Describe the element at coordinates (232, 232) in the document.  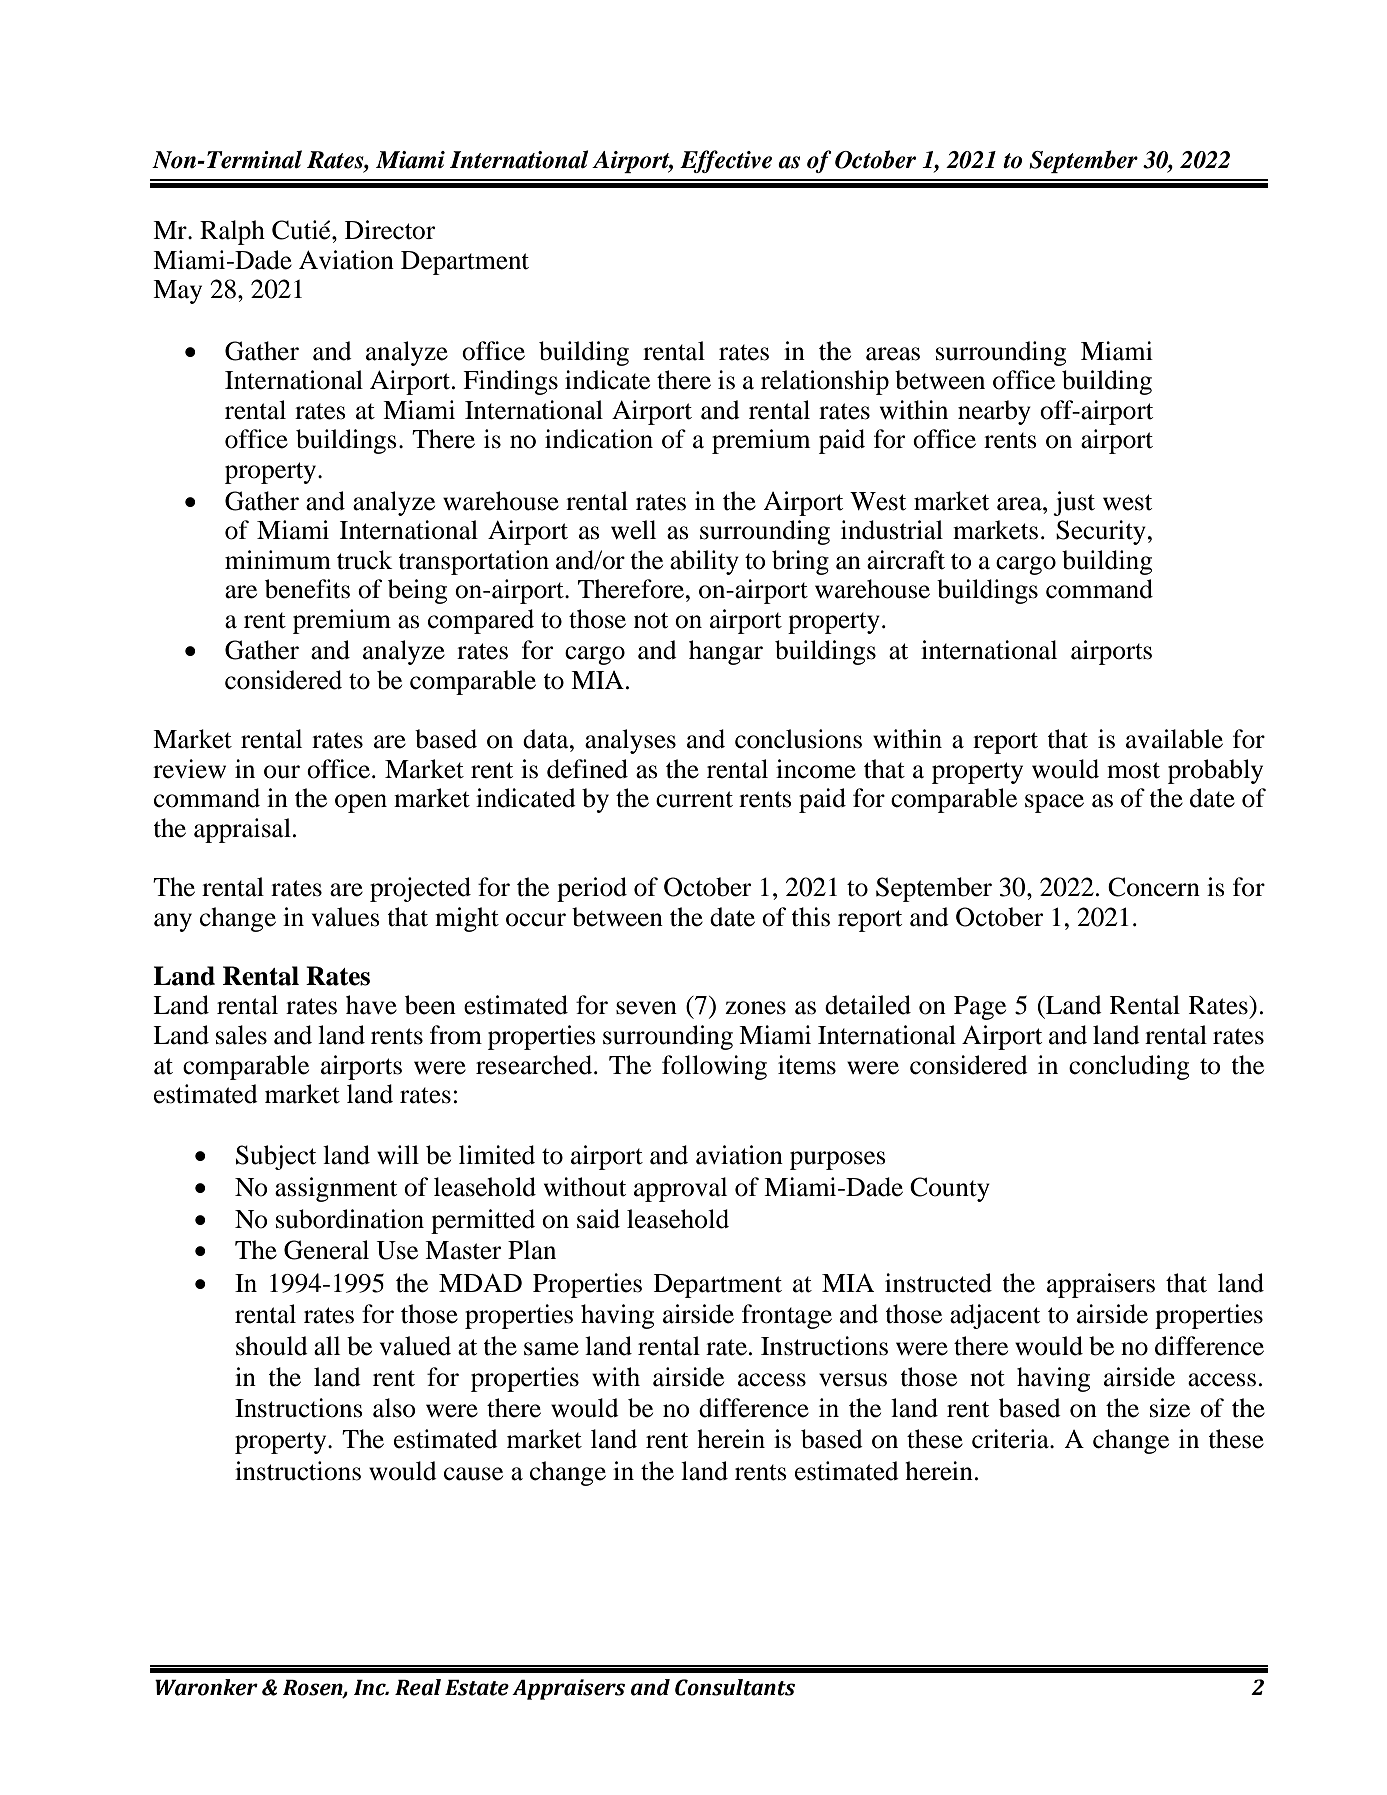
I see `Ralph` at that location.
